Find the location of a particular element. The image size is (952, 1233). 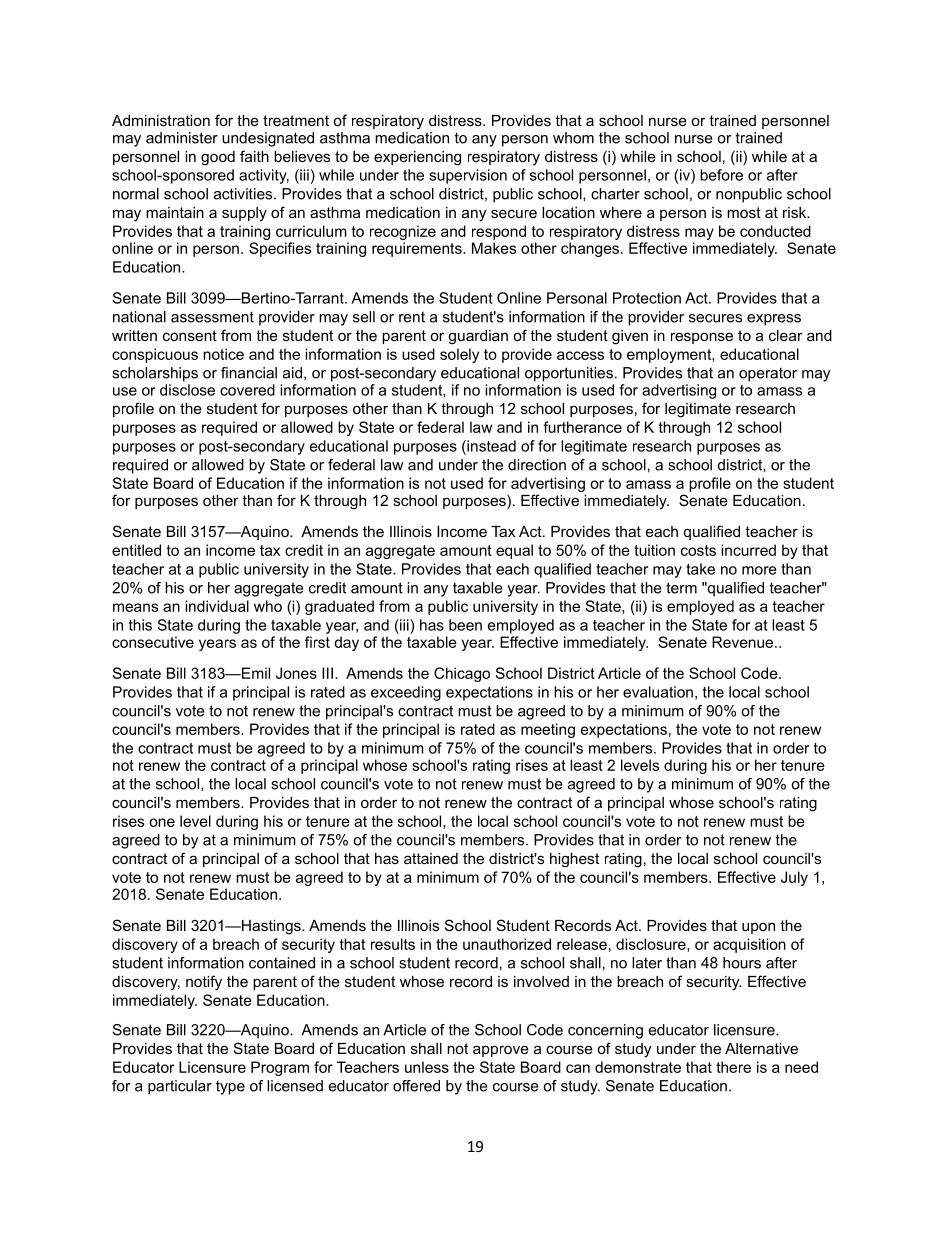

disclose is located at coordinates (187, 390).
